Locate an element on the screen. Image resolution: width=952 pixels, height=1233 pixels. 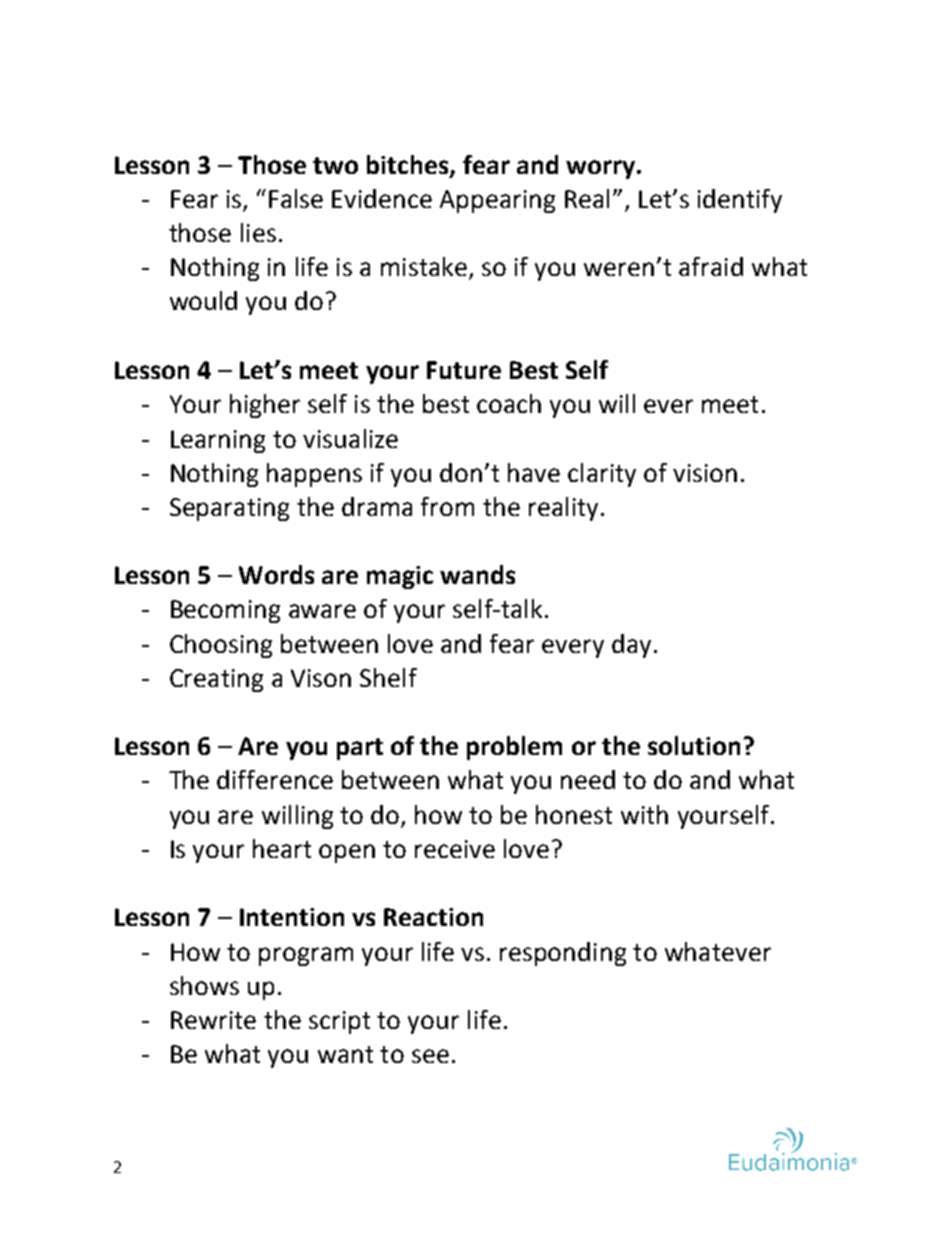
vision is located at coordinates (705, 473).
